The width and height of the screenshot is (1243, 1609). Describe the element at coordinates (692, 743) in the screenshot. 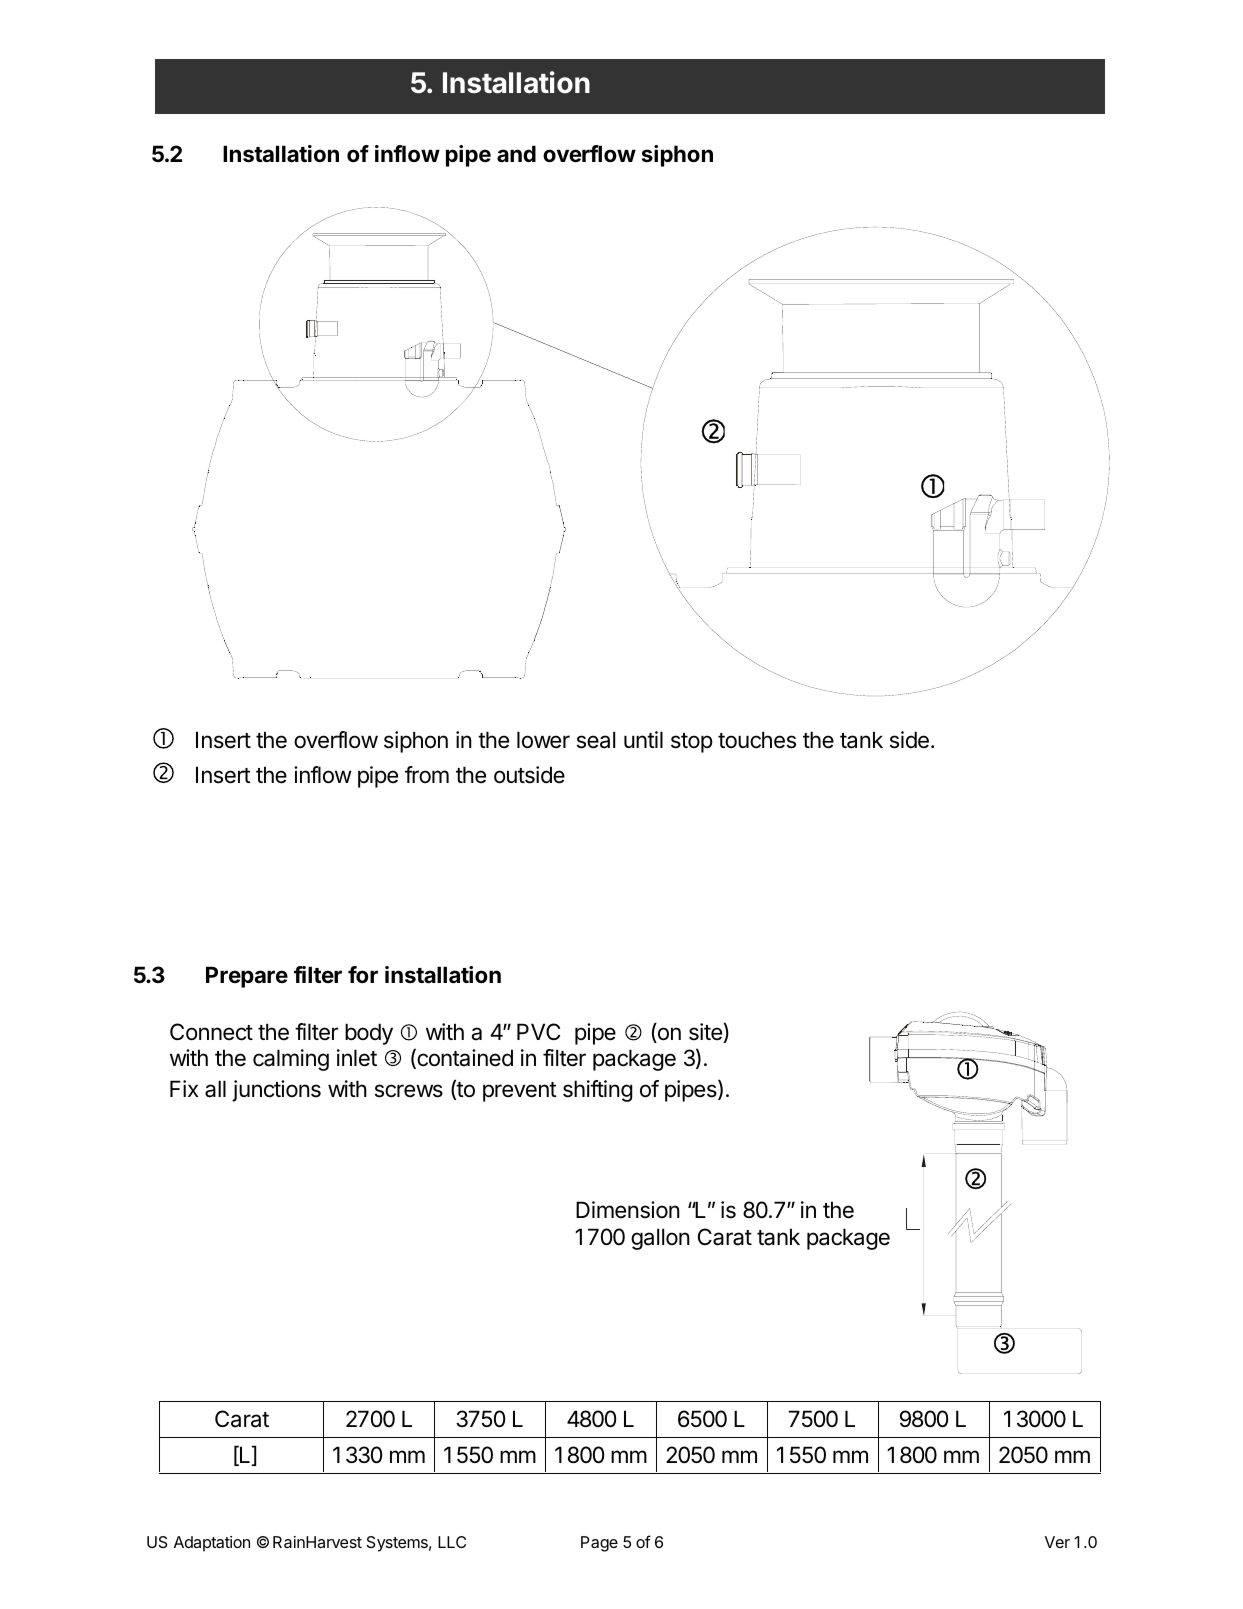

I see `stop` at that location.
